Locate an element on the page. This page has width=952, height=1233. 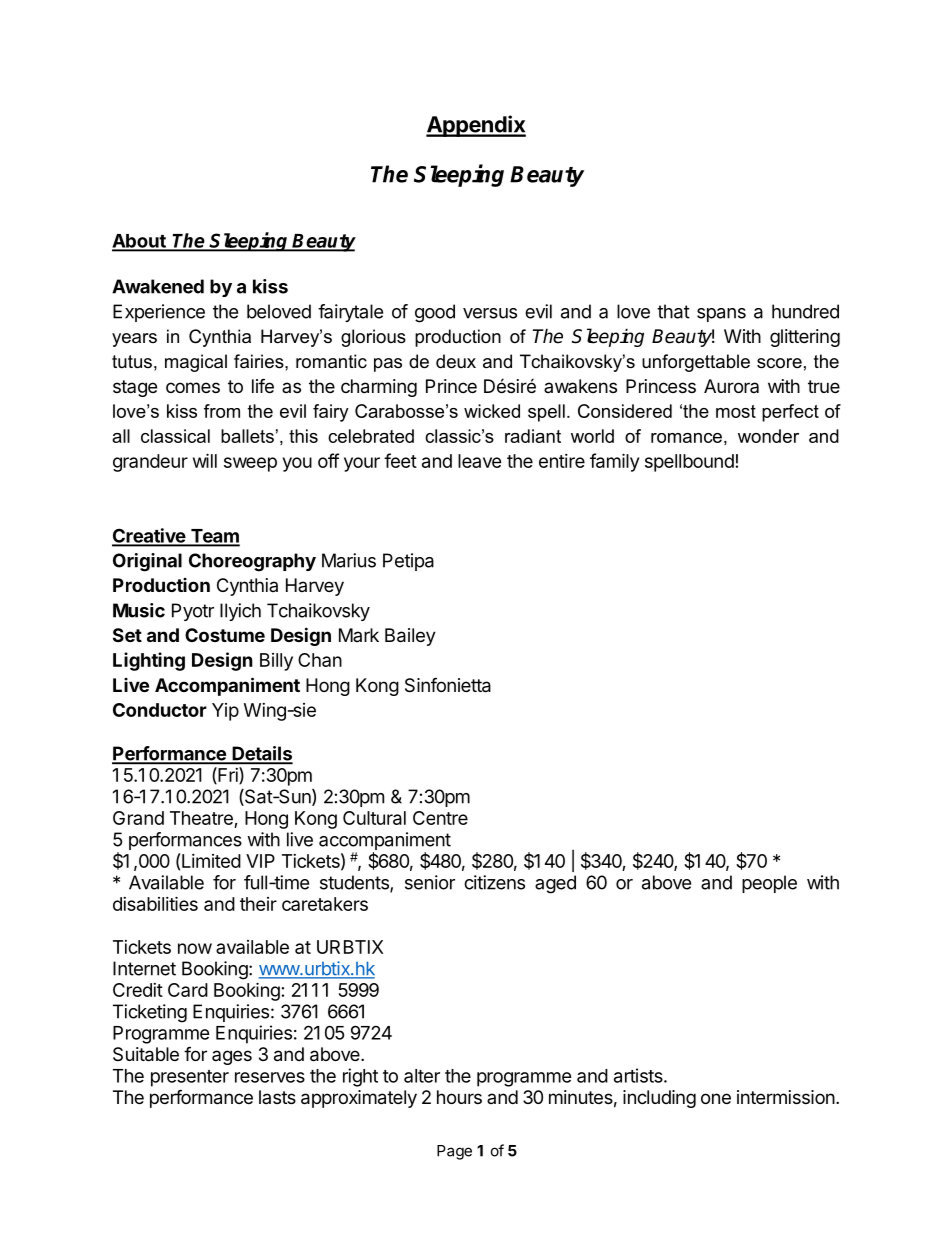
Appendix is located at coordinates (476, 126).
